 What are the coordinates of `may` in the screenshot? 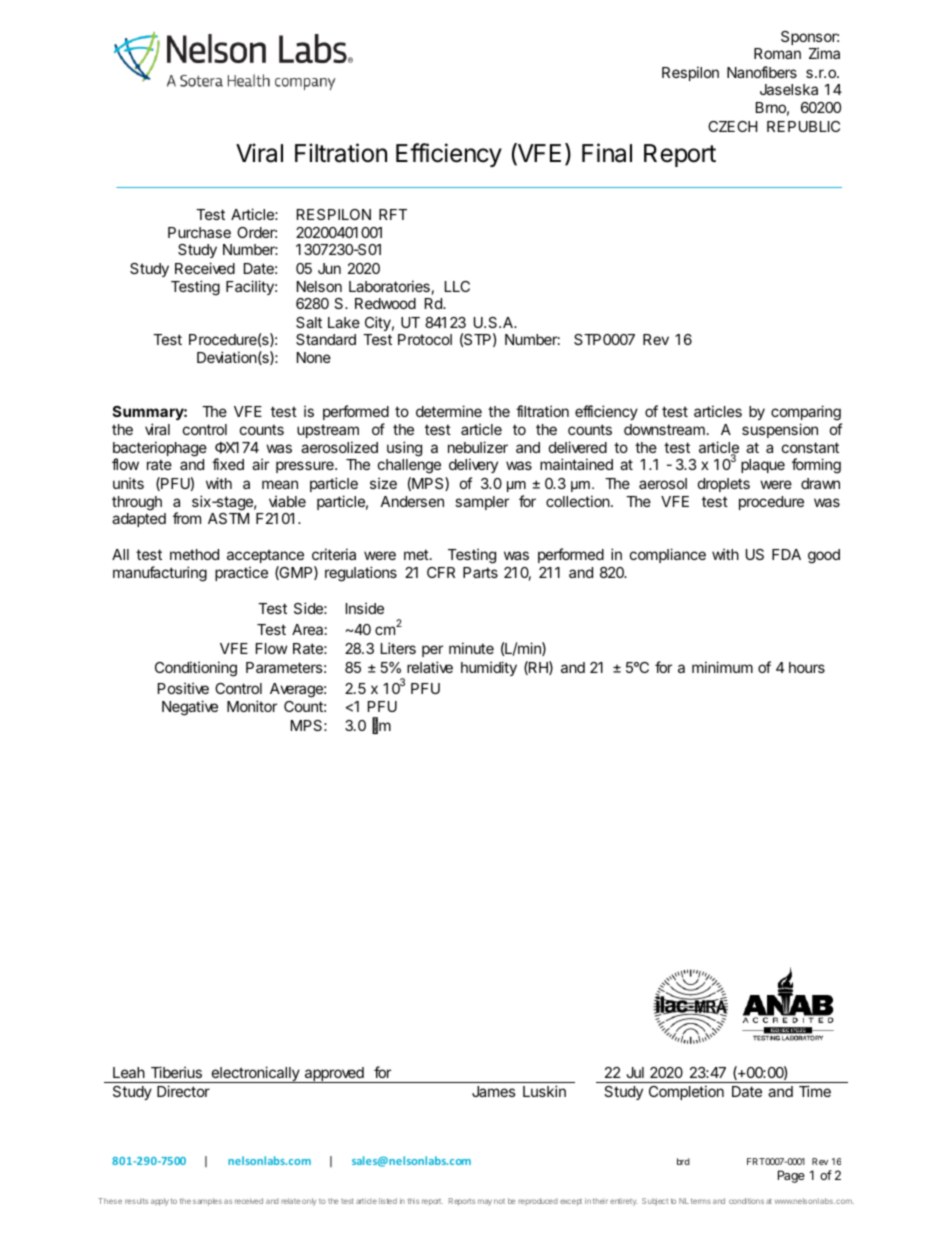 It's located at (485, 1202).
